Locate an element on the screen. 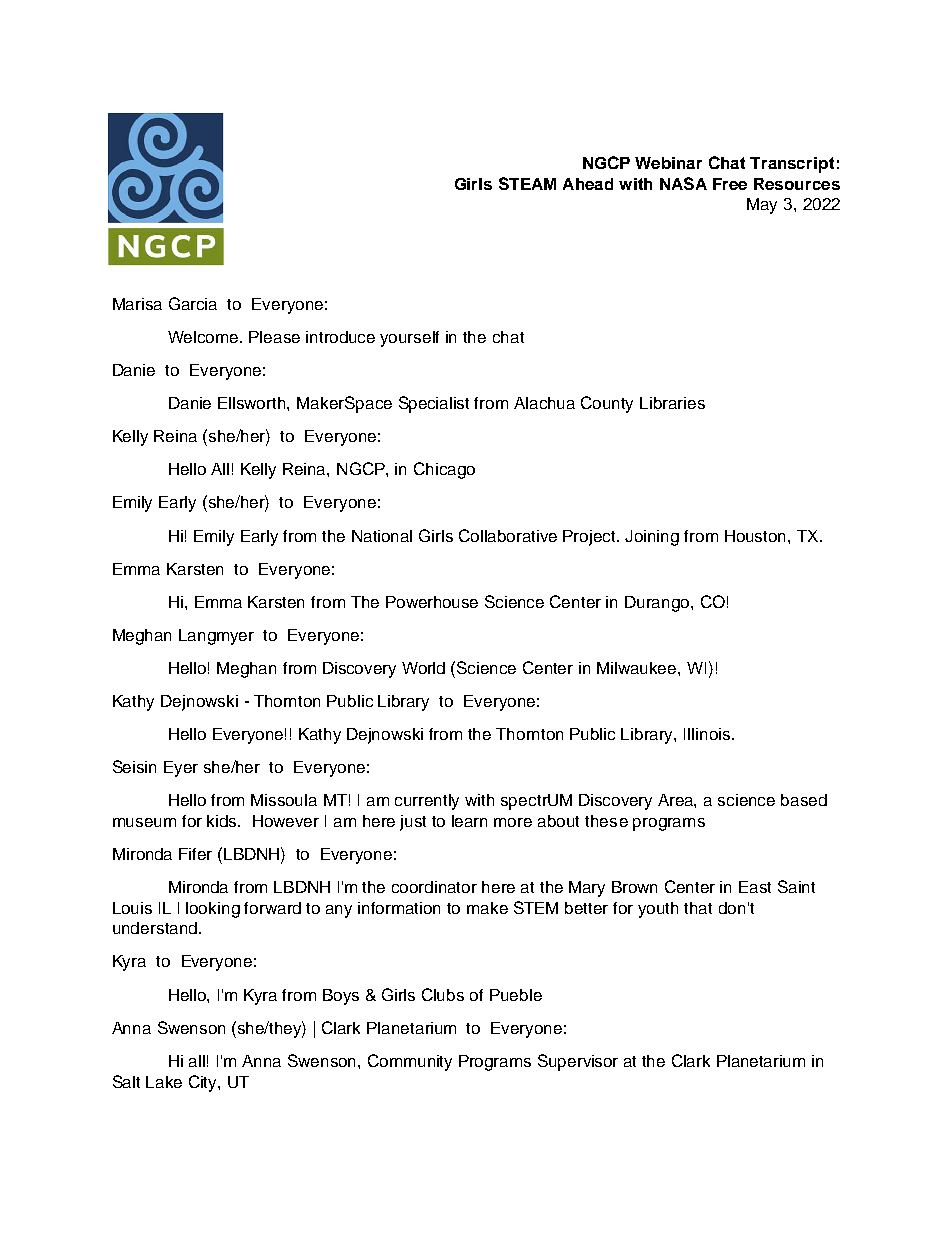 This screenshot has width=952, height=1233. Lake is located at coordinates (164, 1082).
